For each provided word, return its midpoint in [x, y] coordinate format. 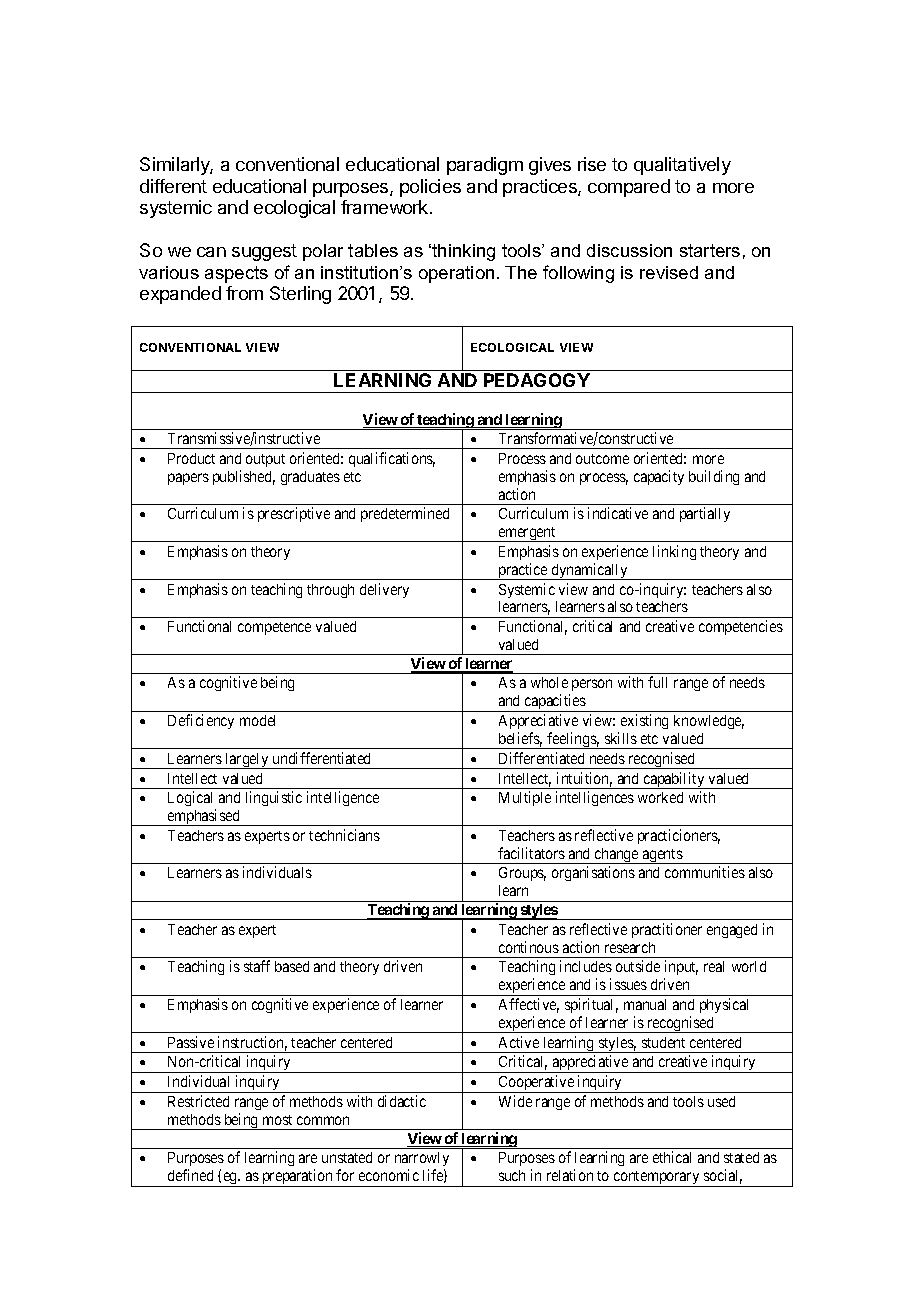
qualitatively [682, 166]
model [257, 720]
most [277, 1120]
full [657, 682]
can [211, 252]
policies [430, 188]
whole [549, 682]
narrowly [422, 1161]
